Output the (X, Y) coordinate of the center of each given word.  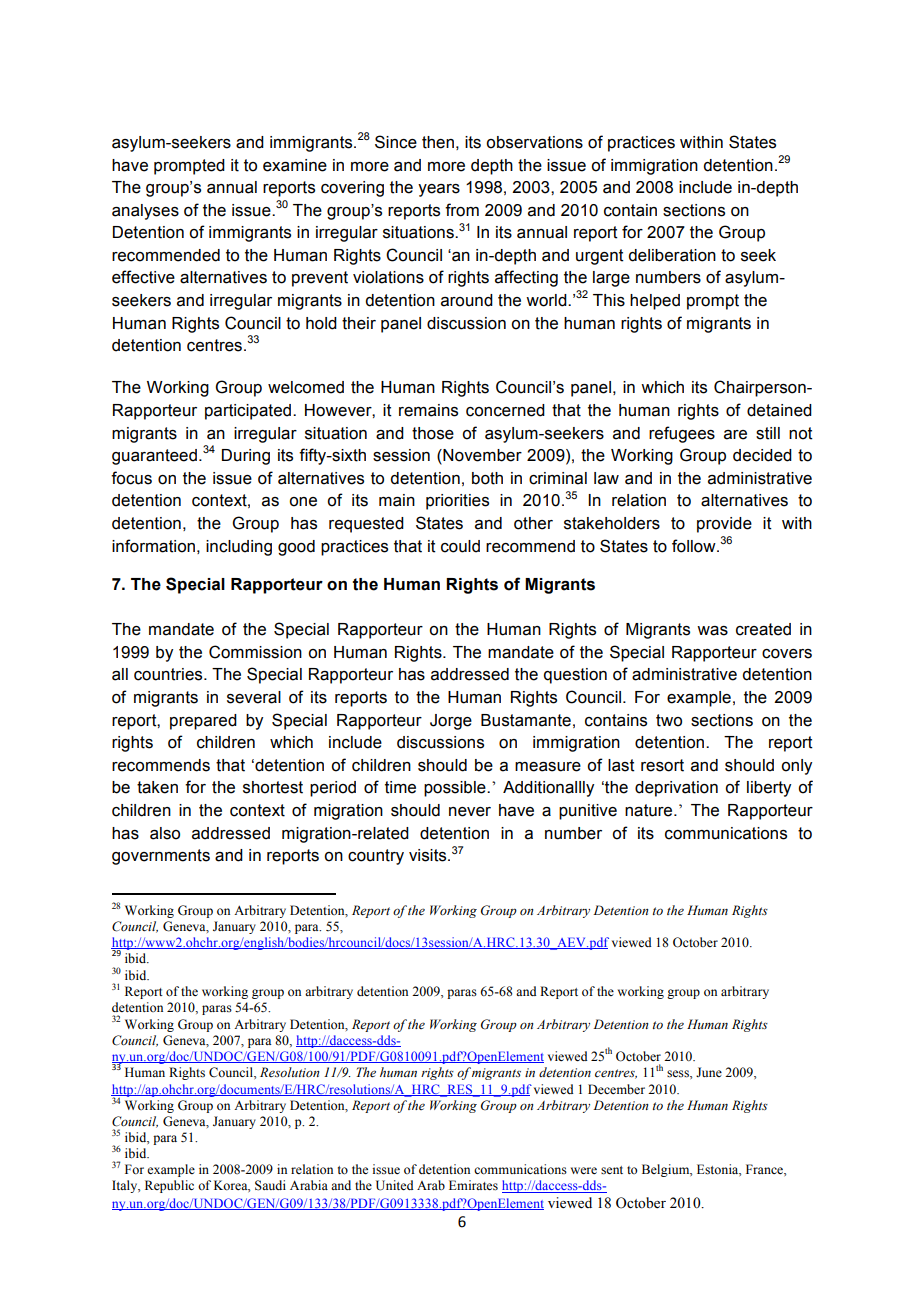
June (709, 1072)
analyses (145, 212)
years (439, 190)
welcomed (306, 387)
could (460, 546)
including (239, 548)
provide (724, 525)
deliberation (672, 255)
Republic (169, 1186)
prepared (203, 722)
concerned (505, 410)
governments (161, 857)
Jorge (451, 722)
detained (779, 410)
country (376, 857)
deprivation (676, 789)
